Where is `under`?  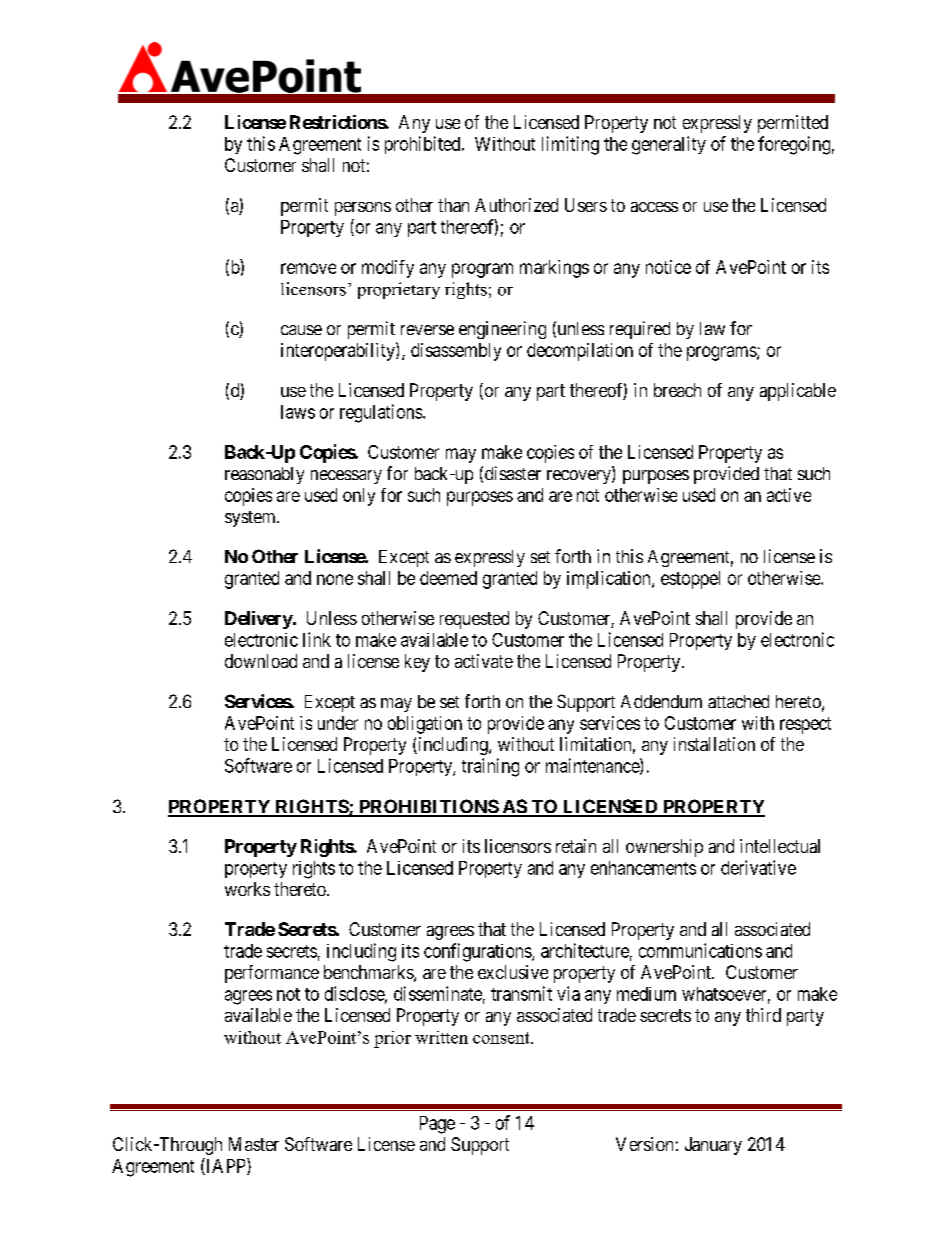
under is located at coordinates (338, 723).
